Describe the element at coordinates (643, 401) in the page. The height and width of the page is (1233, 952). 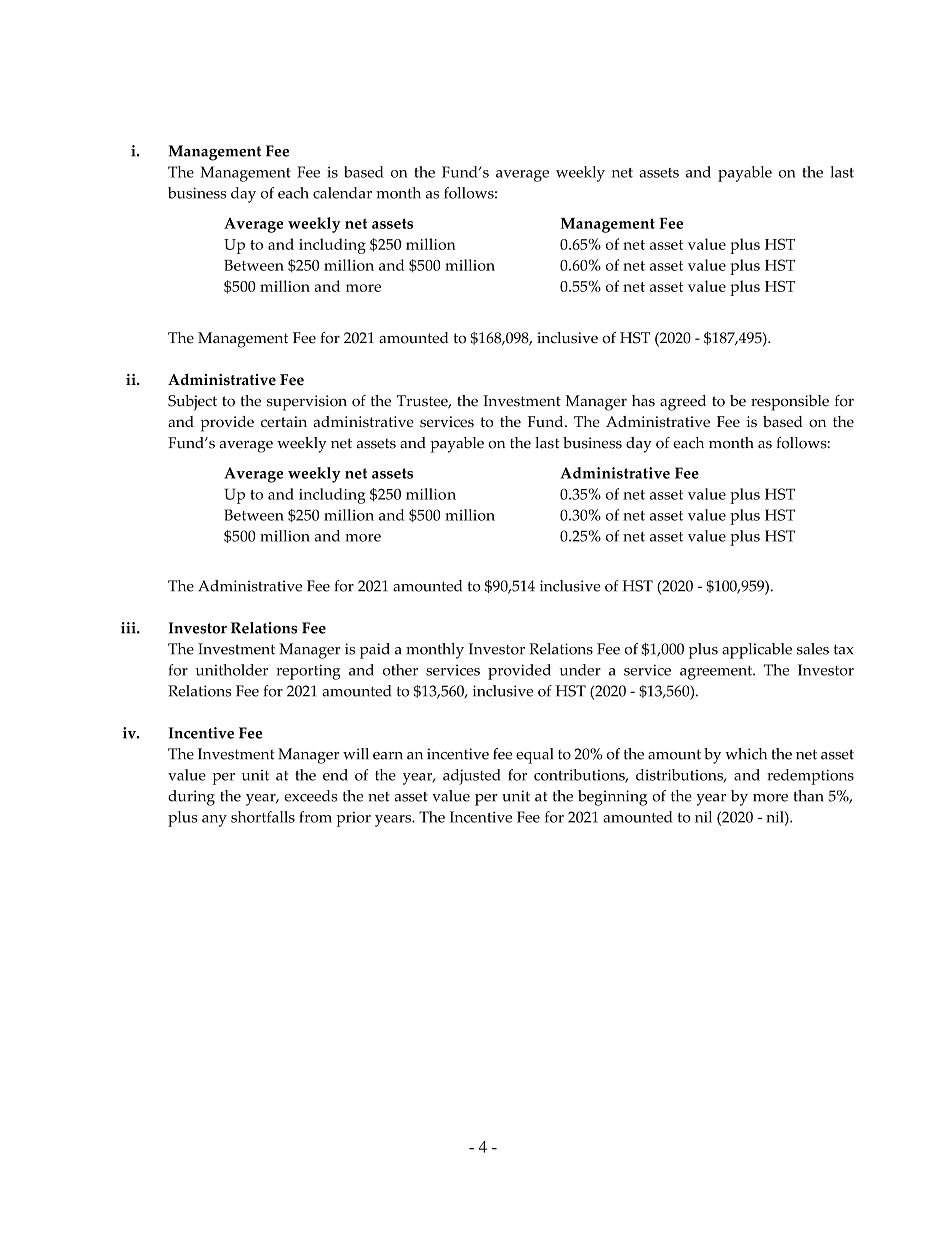
I see `has` at that location.
